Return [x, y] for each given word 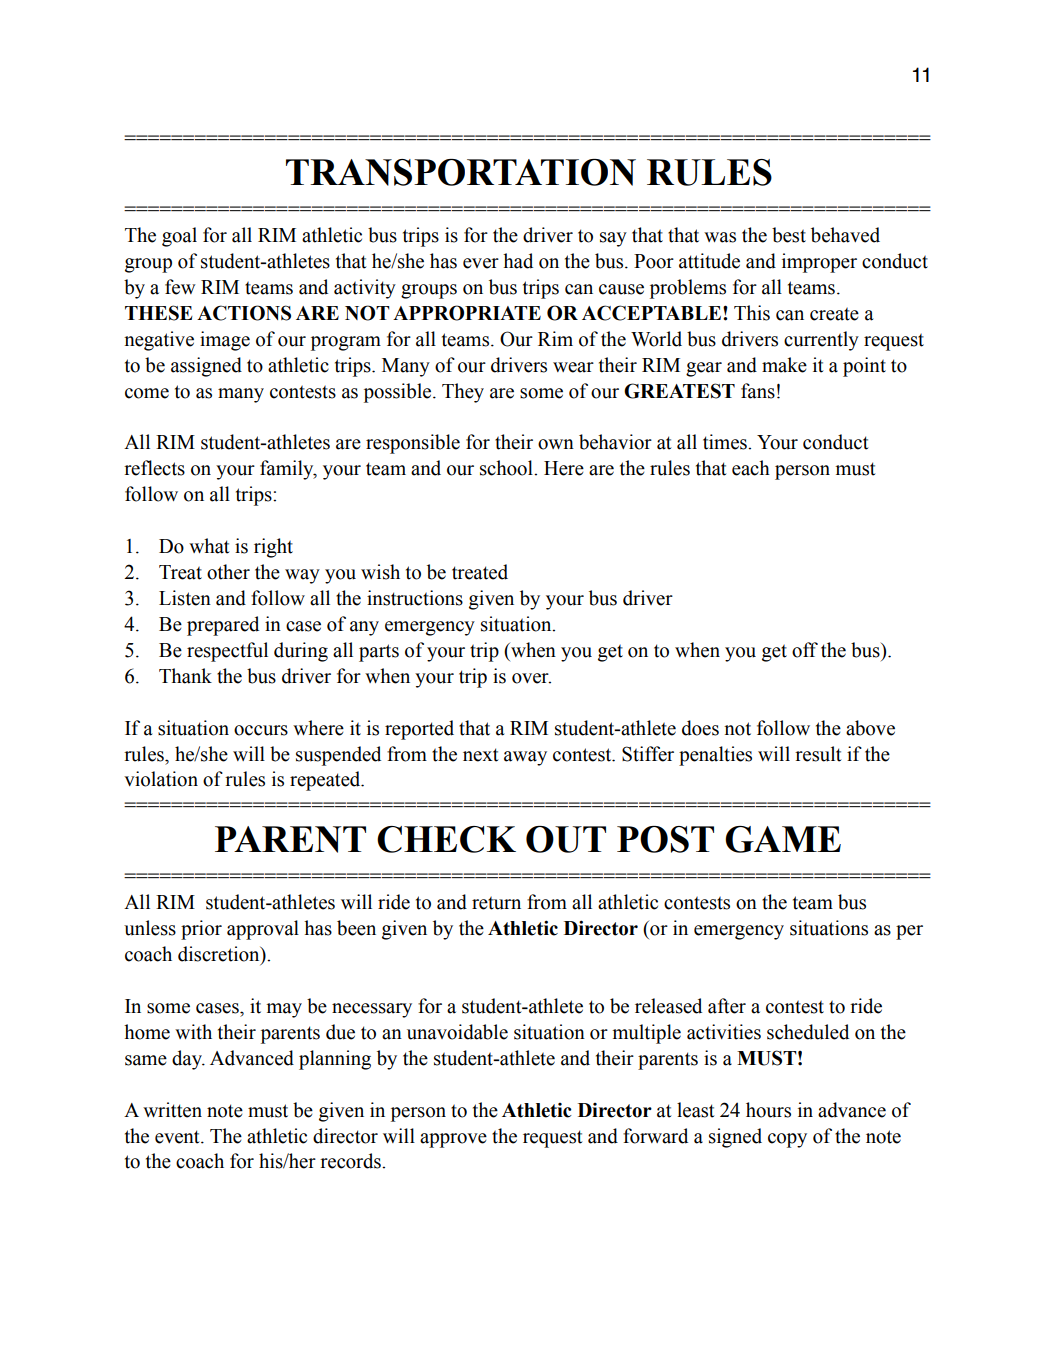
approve [453, 1140]
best [789, 235]
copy [787, 1140]
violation [161, 779]
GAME [783, 839]
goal [179, 237]
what [209, 546]
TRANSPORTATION [461, 172]
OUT [566, 839]
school [507, 468]
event [178, 1137]
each [751, 468]
